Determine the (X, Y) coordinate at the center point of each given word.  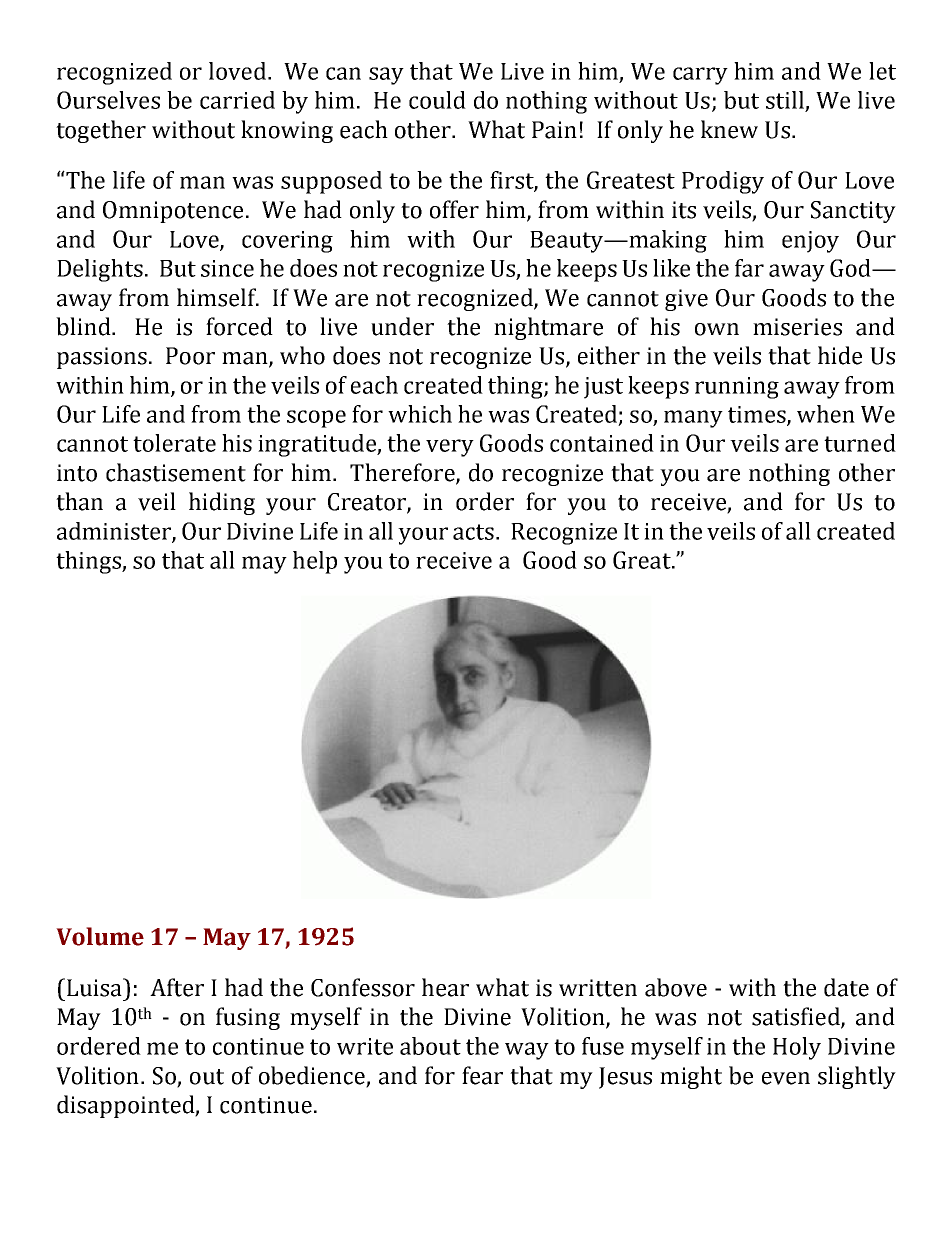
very (450, 448)
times (758, 415)
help (315, 562)
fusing (248, 1018)
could (437, 100)
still (785, 100)
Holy (797, 1048)
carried (237, 100)
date (846, 987)
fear (482, 1075)
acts (473, 532)
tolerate (174, 443)
